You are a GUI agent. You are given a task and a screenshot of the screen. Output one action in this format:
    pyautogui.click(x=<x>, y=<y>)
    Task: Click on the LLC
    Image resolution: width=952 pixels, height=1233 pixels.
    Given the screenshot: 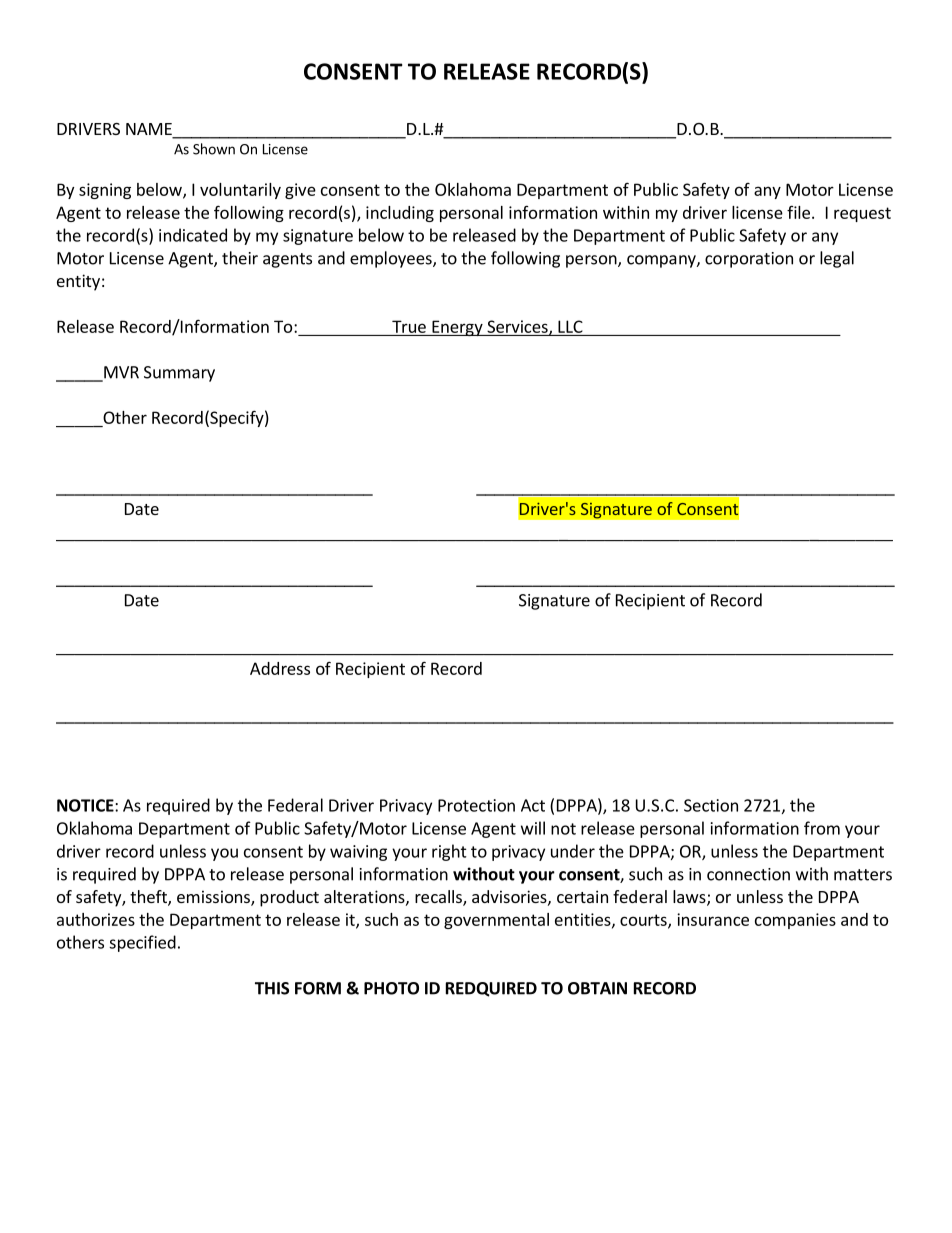 What is the action you would take?
    pyautogui.click(x=570, y=326)
